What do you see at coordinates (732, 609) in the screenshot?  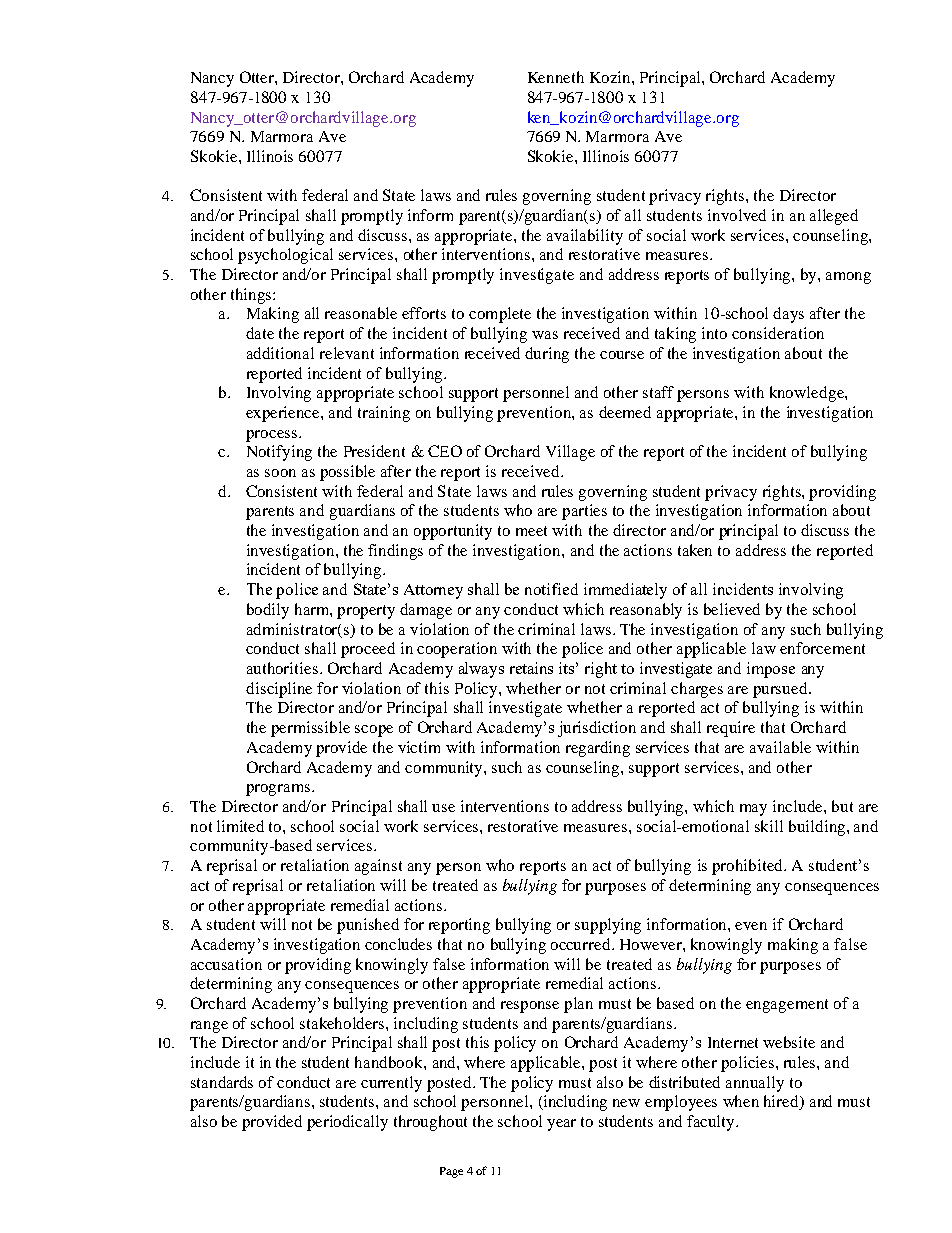 I see `believed` at bounding box center [732, 609].
